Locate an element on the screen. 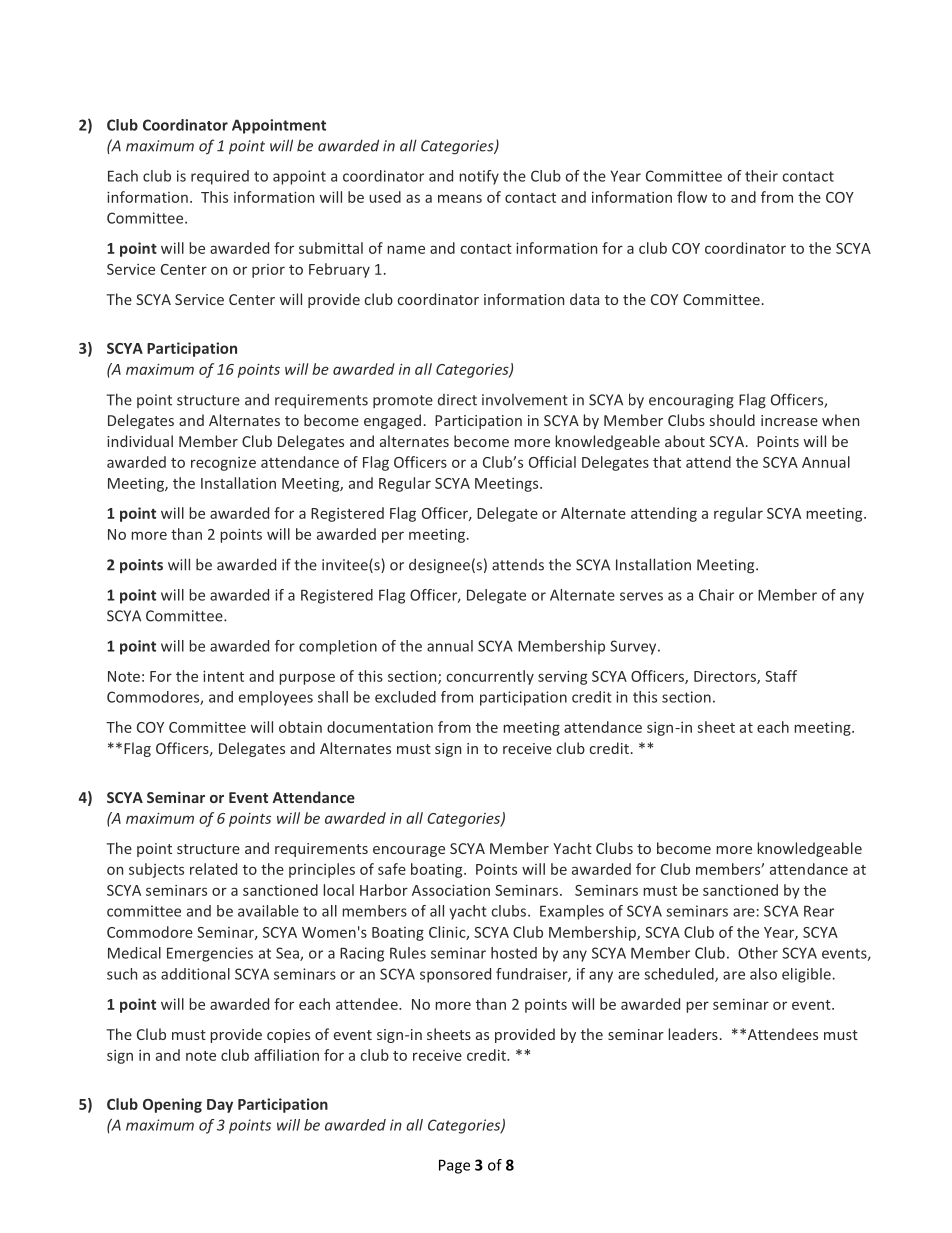 The image size is (952, 1233). leaders is located at coordinates (693, 1034).
